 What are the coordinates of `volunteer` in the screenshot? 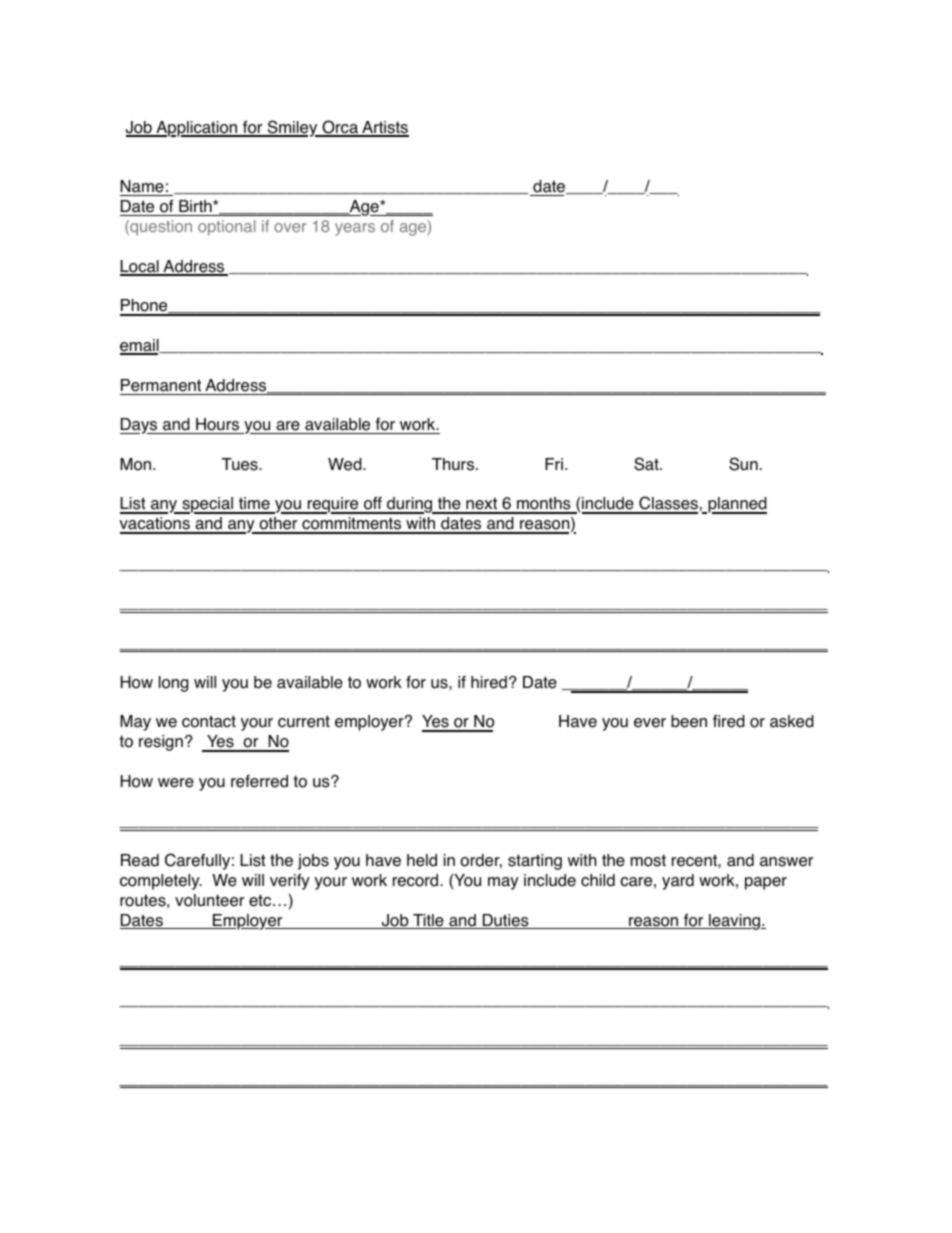 It's located at (209, 900).
